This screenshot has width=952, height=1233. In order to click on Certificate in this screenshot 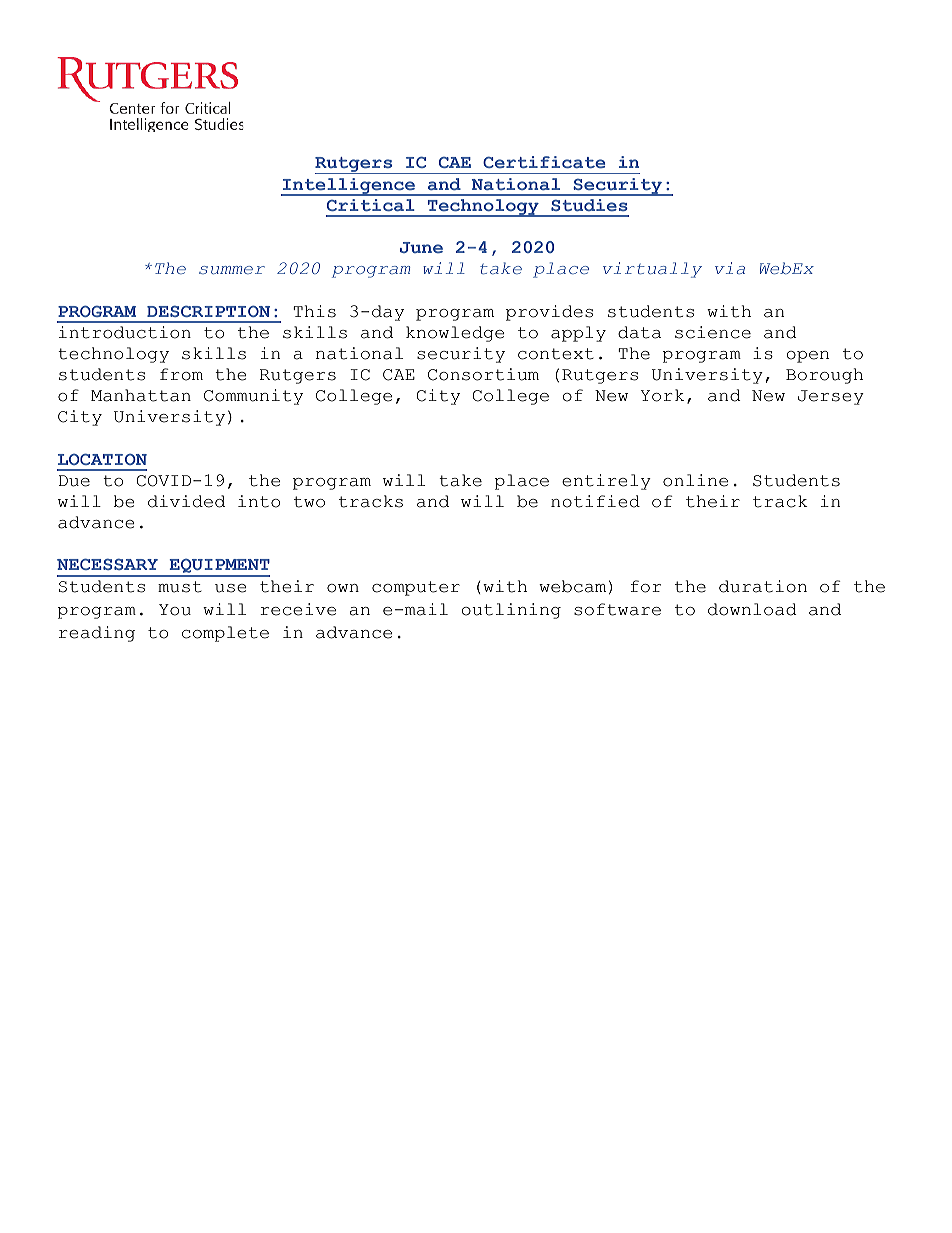, I will do `click(544, 162)`.
